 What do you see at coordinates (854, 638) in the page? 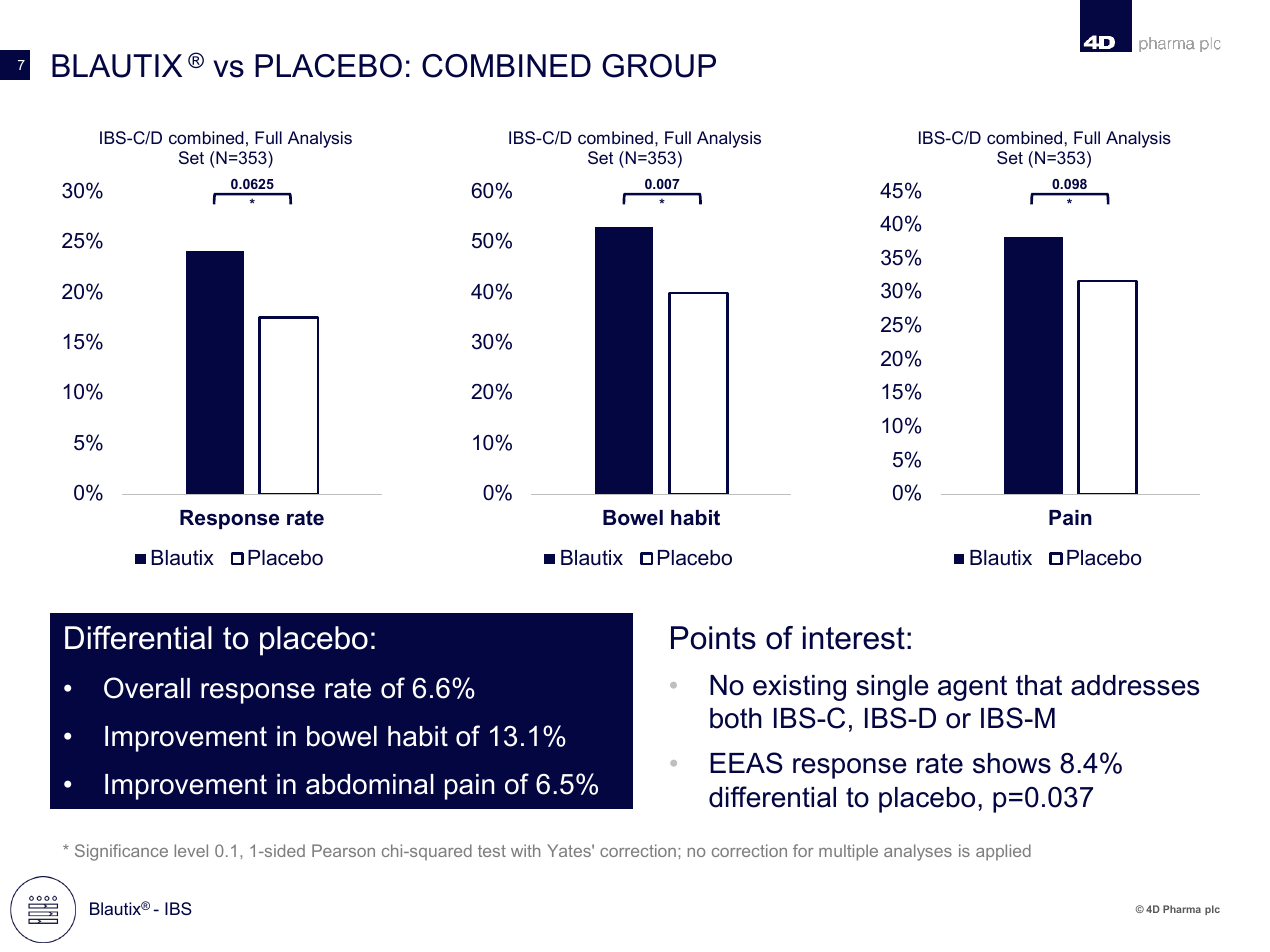
I see `interest` at bounding box center [854, 638].
